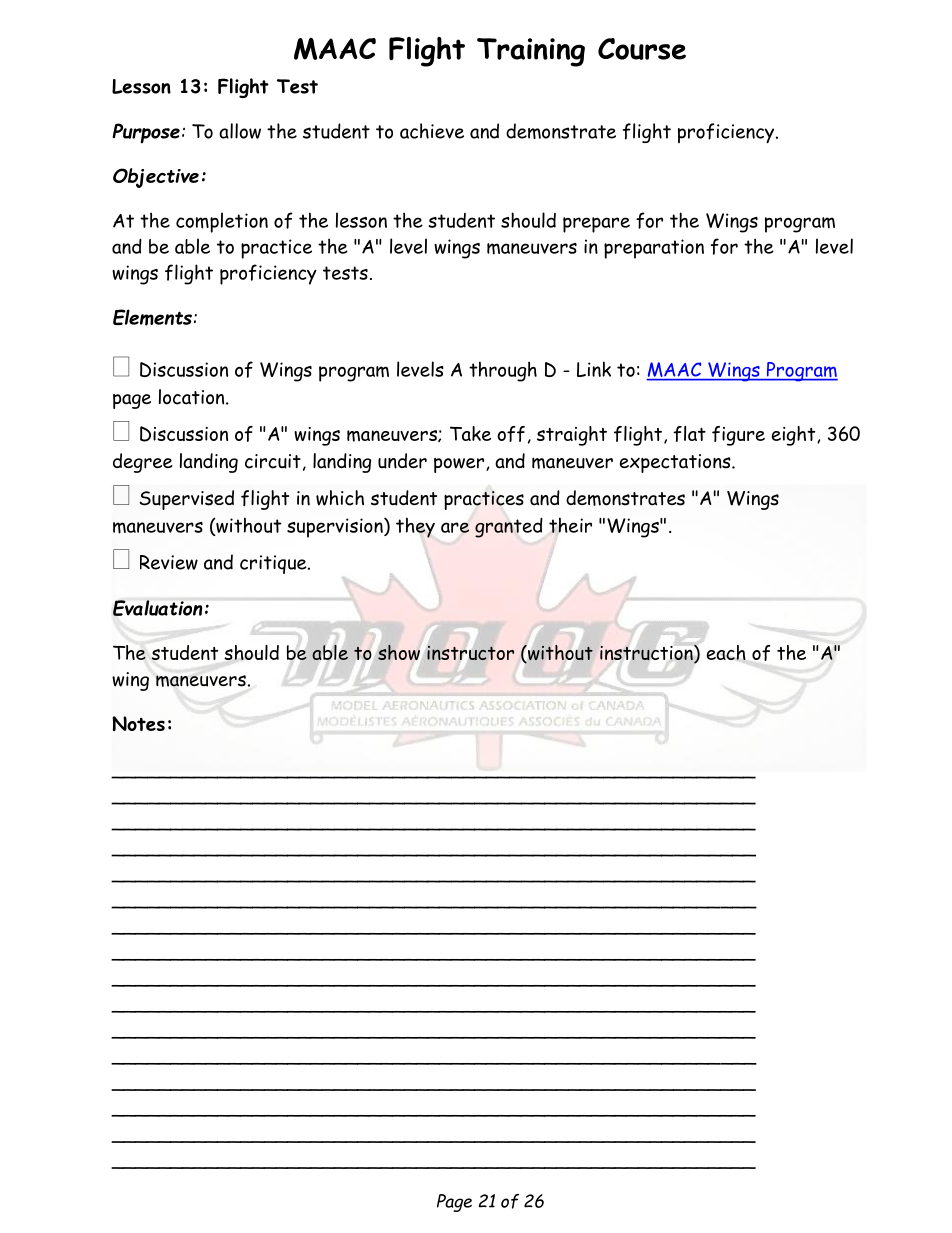 The width and height of the page is (952, 1233). Describe the element at coordinates (642, 49) in the page. I see `Course` at that location.
